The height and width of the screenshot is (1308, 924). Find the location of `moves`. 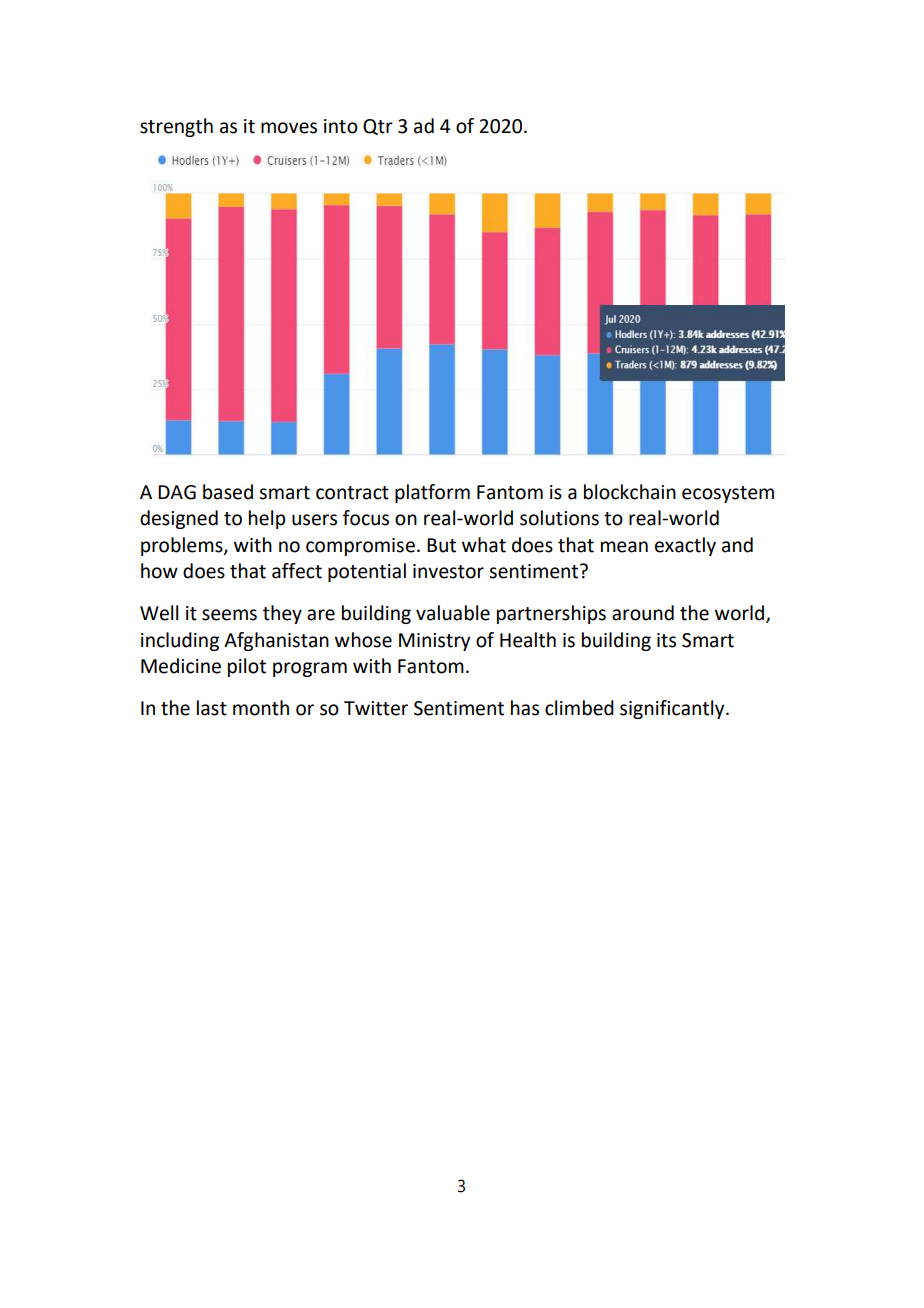

moves is located at coordinates (289, 128).
